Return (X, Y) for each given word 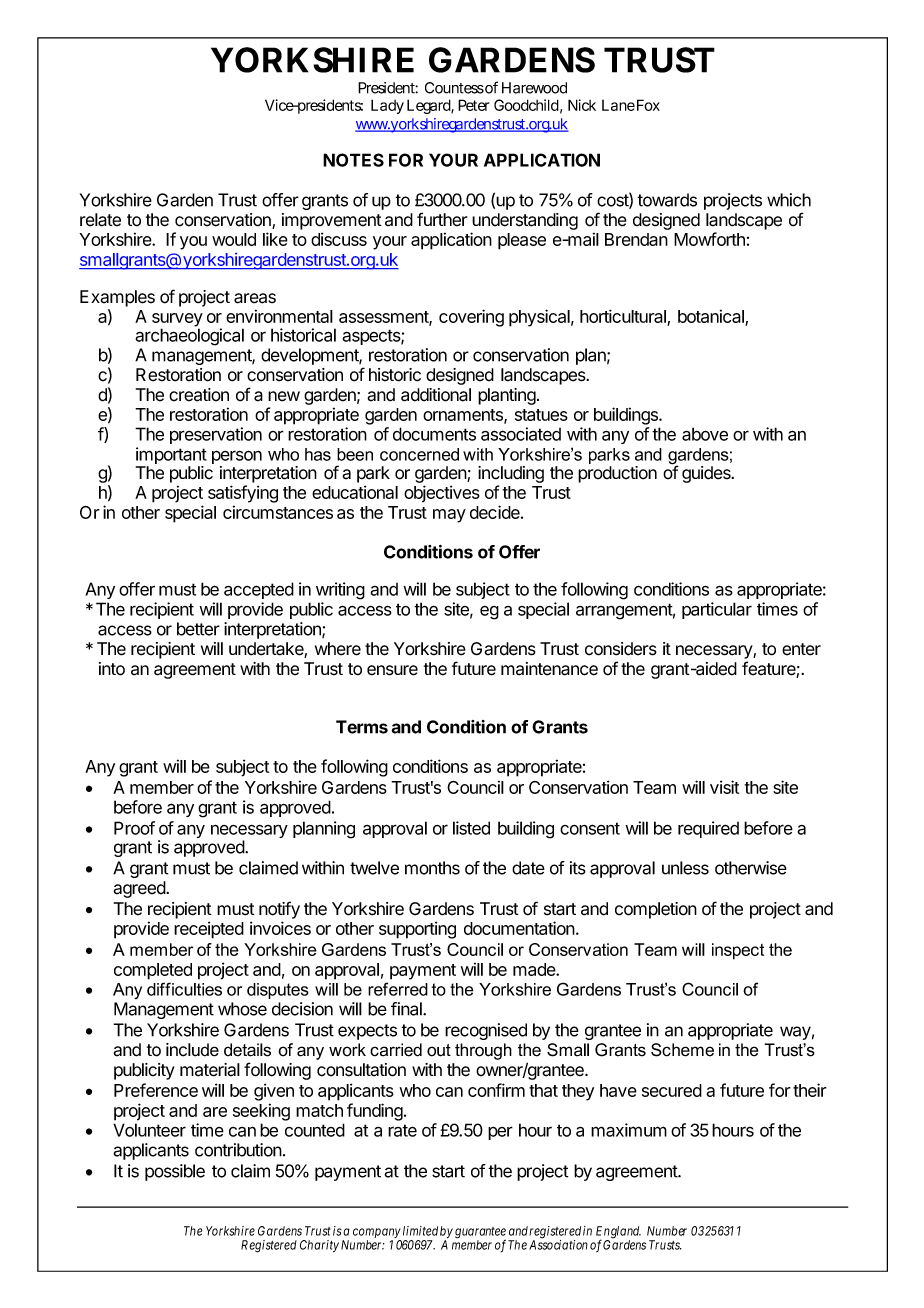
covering (471, 318)
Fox (647, 105)
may (449, 516)
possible (175, 1172)
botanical (712, 317)
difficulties (184, 989)
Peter (473, 105)
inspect (738, 951)
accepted (259, 590)
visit (724, 787)
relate (100, 220)
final (407, 1009)
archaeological (189, 337)
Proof (134, 828)
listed (471, 828)
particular (717, 610)
